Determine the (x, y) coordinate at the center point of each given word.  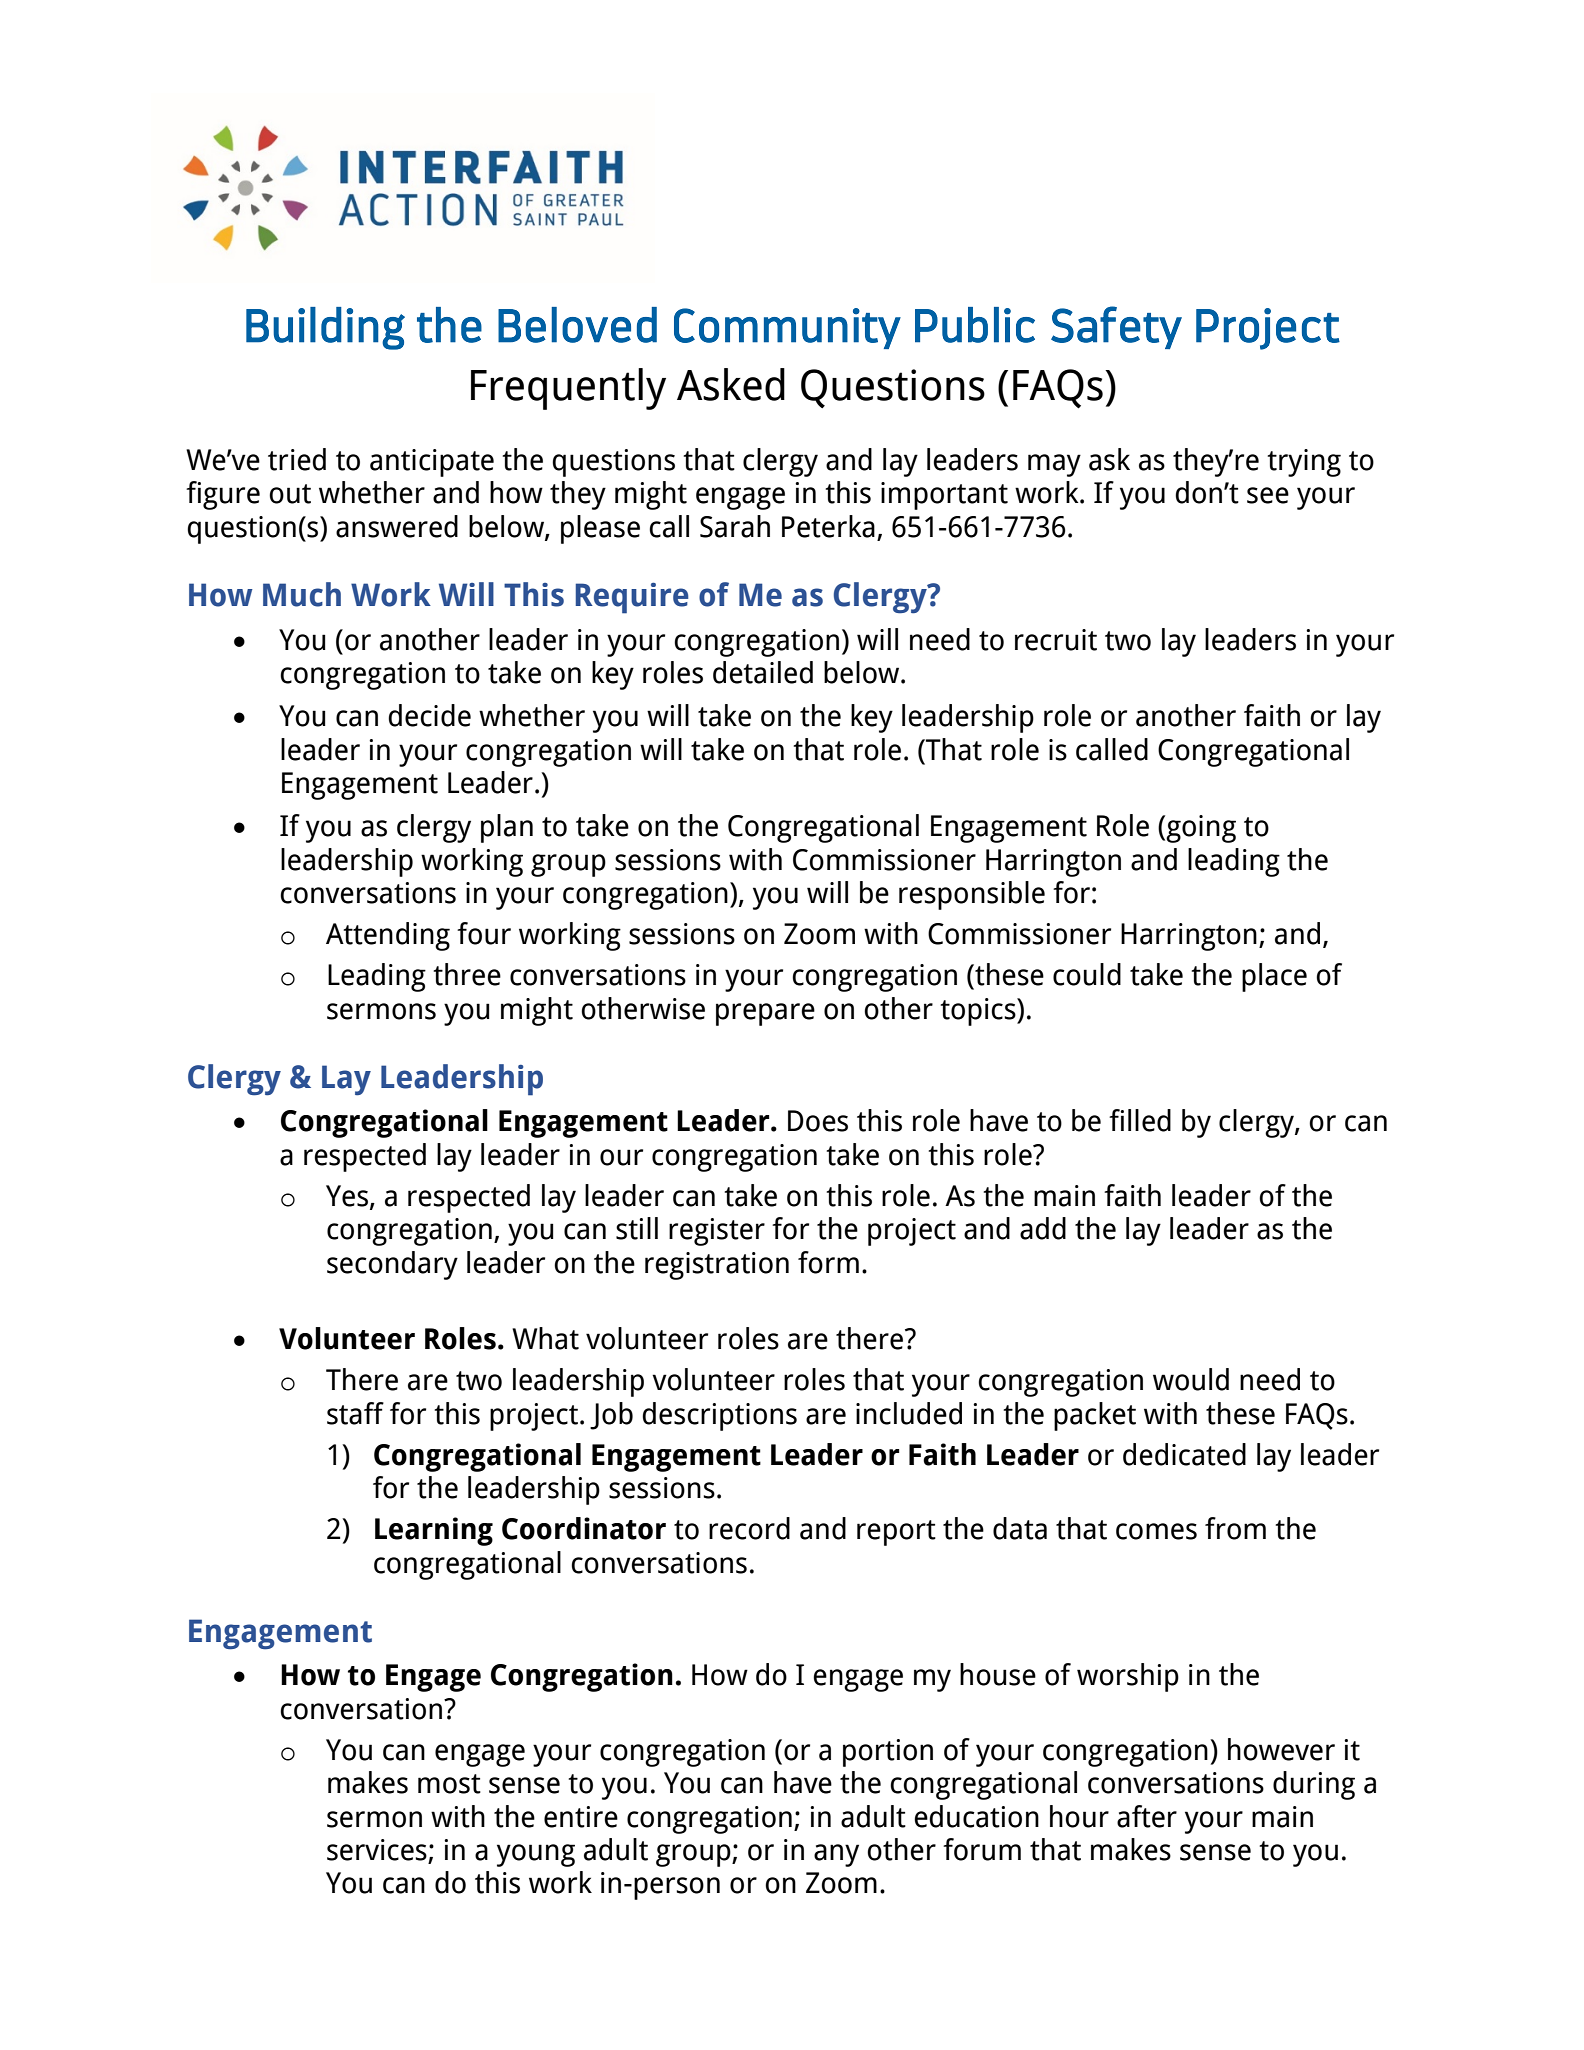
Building (325, 328)
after (1147, 1816)
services (378, 1851)
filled (1140, 1120)
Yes (347, 1196)
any (836, 1855)
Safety (1116, 327)
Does (818, 1121)
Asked (731, 384)
